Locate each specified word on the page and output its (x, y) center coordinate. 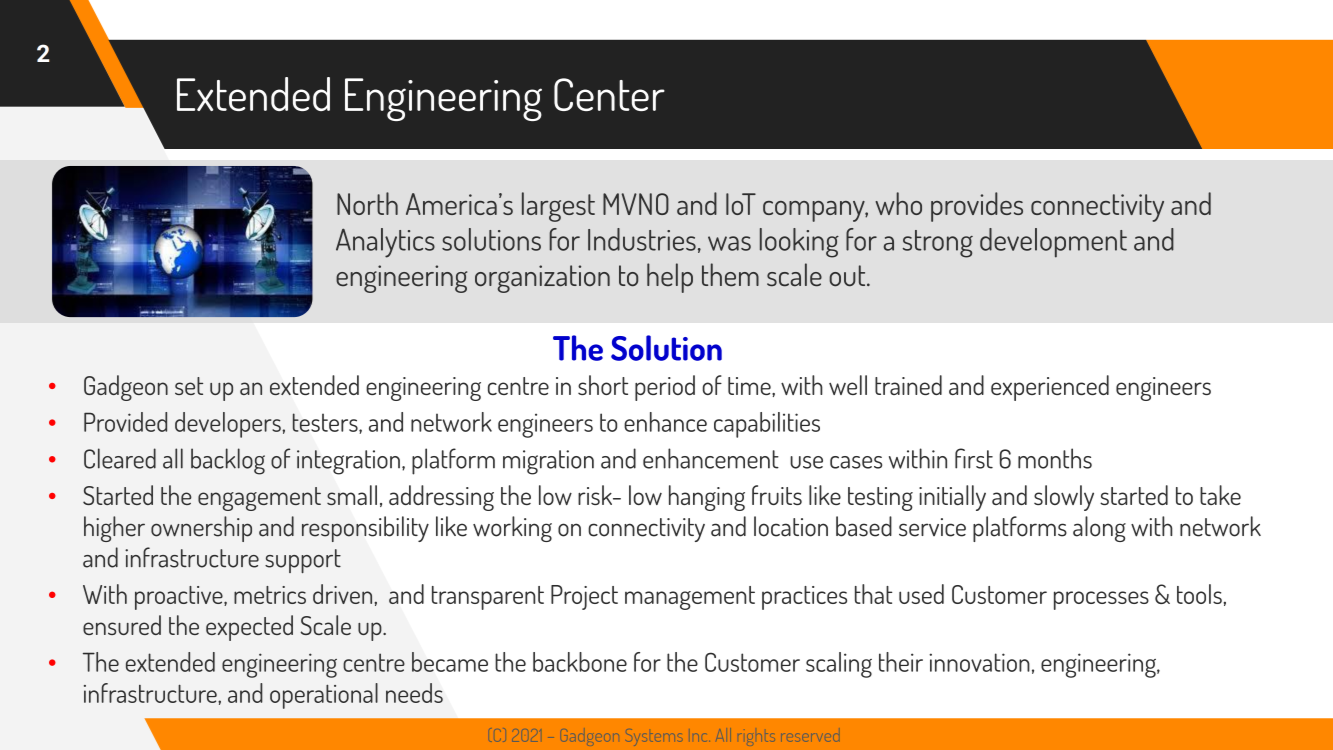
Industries (642, 239)
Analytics (385, 243)
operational (324, 696)
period (665, 388)
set (189, 386)
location (791, 526)
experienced (1050, 388)
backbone (580, 662)
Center (609, 94)
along (1099, 529)
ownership (201, 529)
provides (977, 207)
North (367, 203)
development (1053, 243)
